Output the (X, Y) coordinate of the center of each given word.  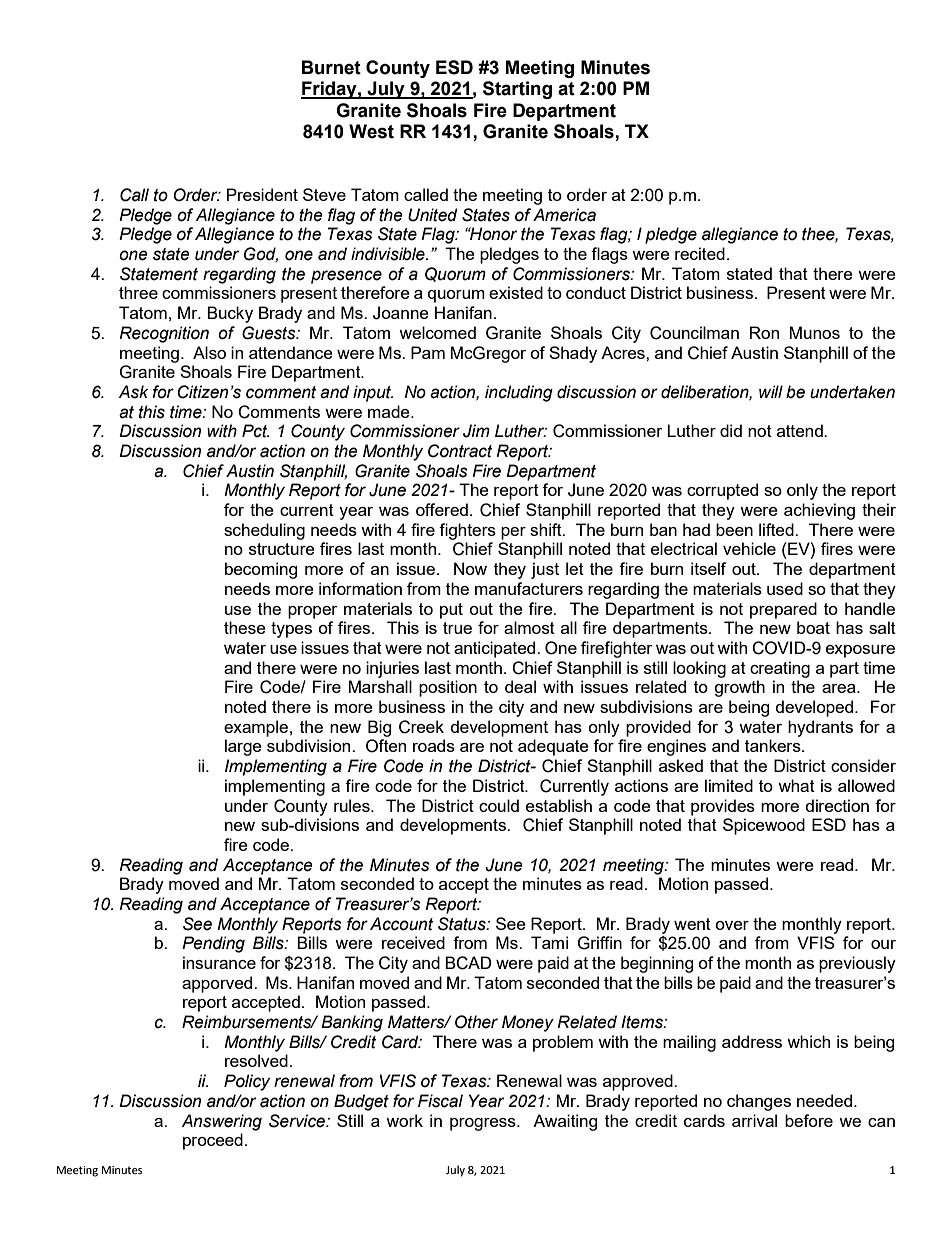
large (243, 747)
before (809, 1120)
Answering (221, 1122)
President (262, 194)
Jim (476, 431)
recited (700, 253)
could (499, 805)
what (796, 785)
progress (484, 1124)
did (731, 430)
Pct (255, 431)
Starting (517, 90)
